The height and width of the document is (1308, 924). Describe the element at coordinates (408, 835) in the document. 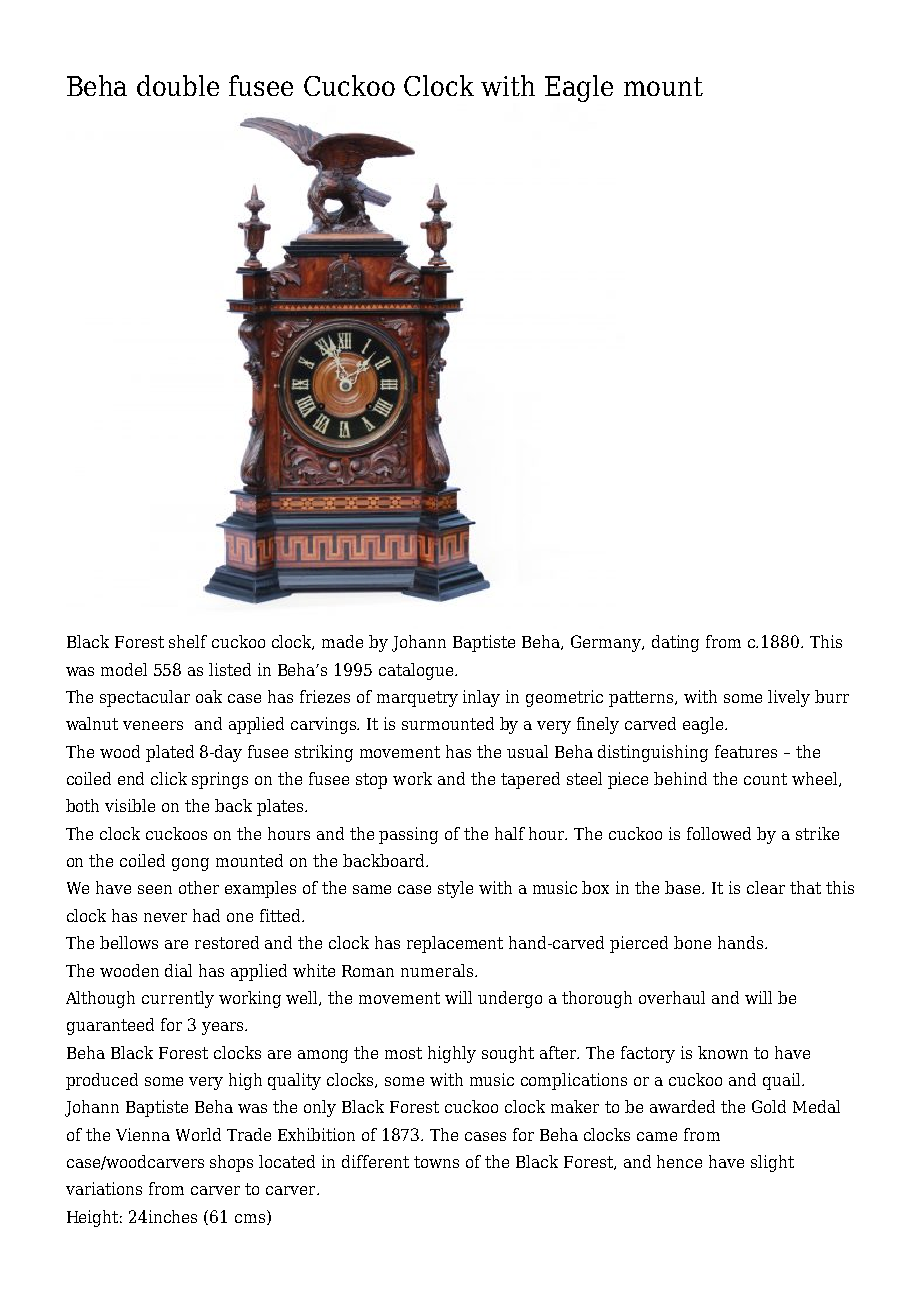

I see `passing` at that location.
